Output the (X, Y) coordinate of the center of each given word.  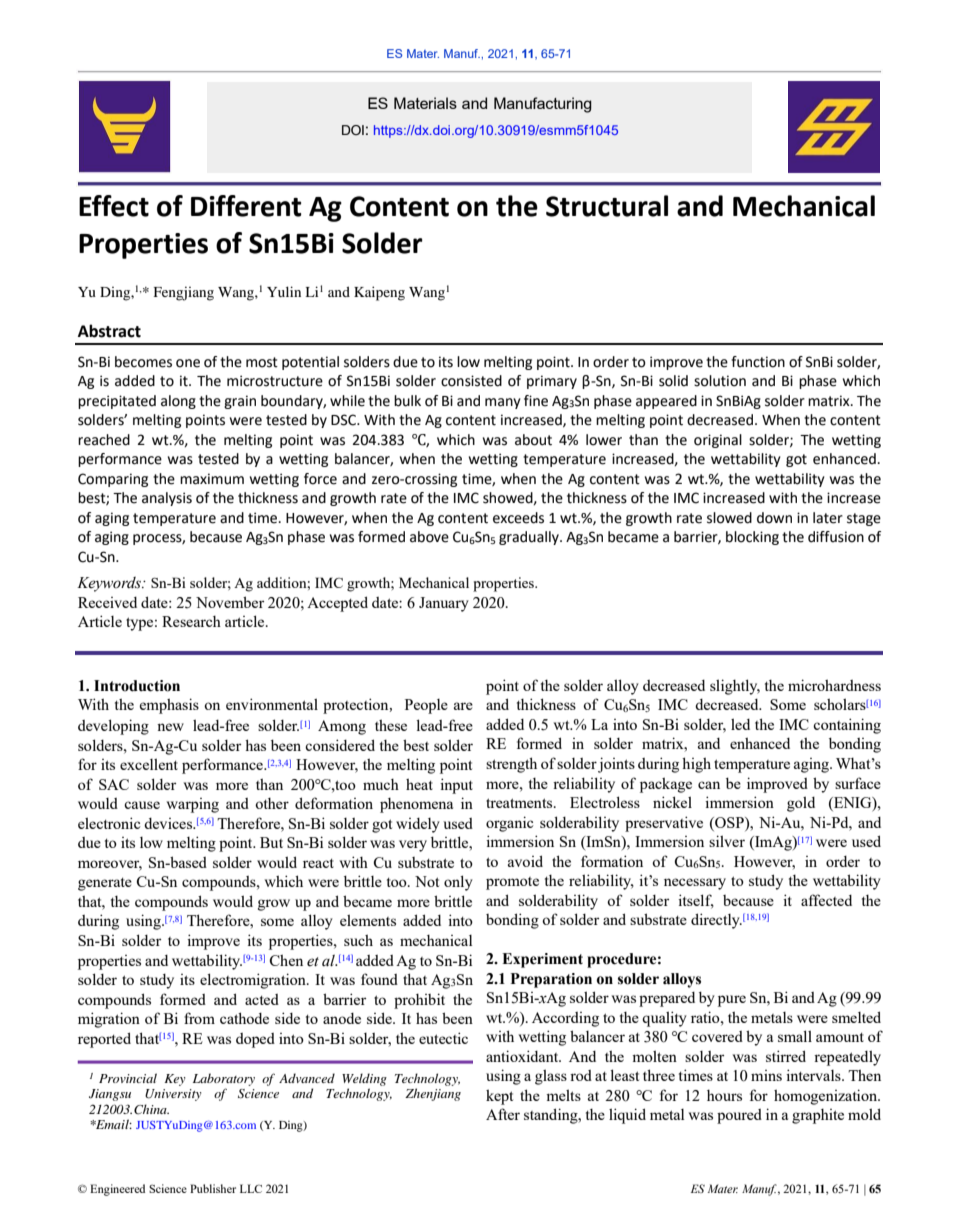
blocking (752, 538)
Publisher (213, 1188)
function (758, 362)
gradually (530, 538)
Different (246, 206)
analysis (167, 499)
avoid (525, 861)
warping (193, 805)
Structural (607, 206)
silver (727, 841)
